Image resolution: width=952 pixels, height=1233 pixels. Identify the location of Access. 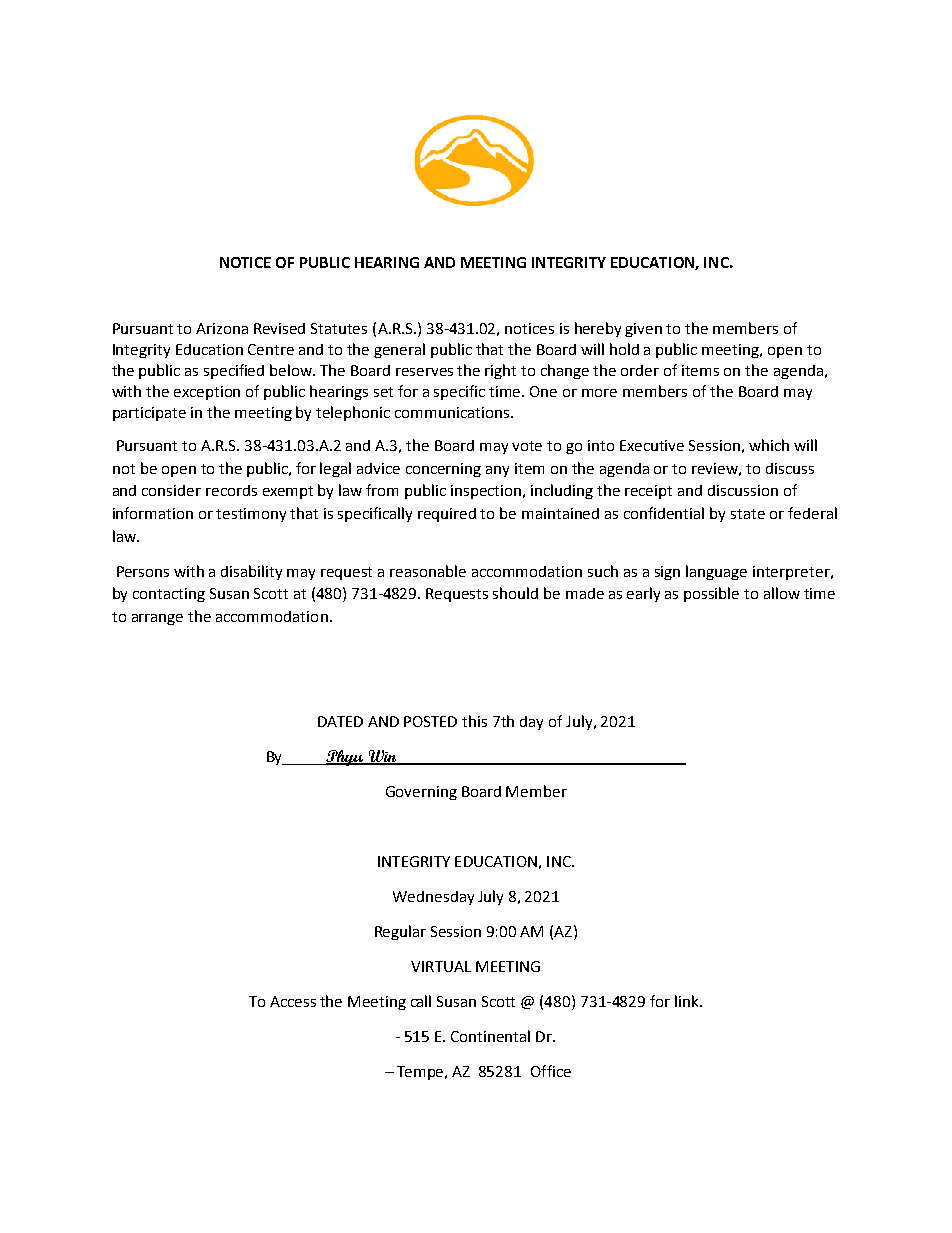
(293, 1001).
